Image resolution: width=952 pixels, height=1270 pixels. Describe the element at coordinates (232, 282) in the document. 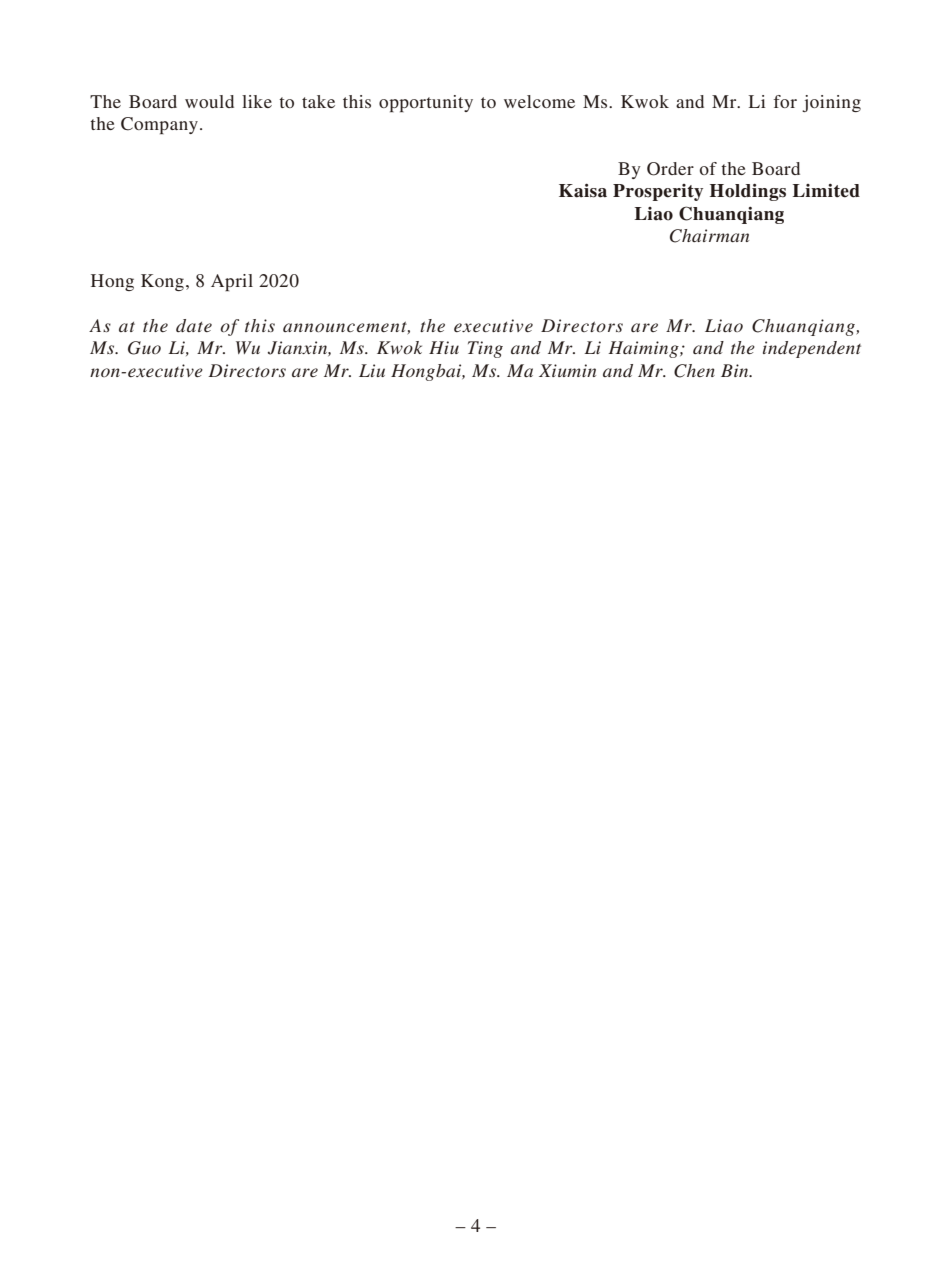

I see `April` at that location.
